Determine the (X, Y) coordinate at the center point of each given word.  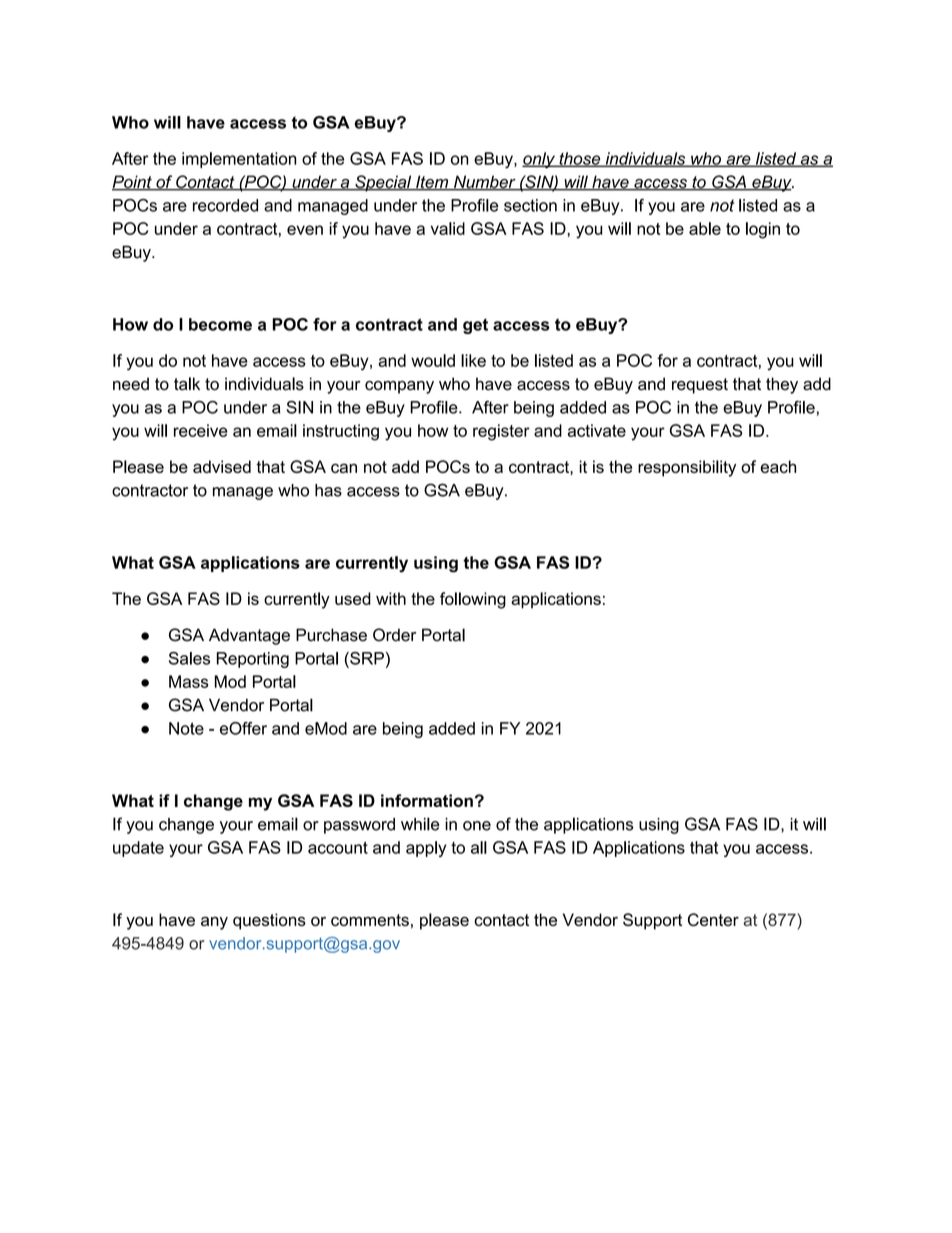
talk (187, 384)
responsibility (687, 468)
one (477, 826)
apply (426, 849)
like (473, 360)
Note (186, 728)
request (700, 386)
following (473, 600)
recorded (225, 205)
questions (269, 921)
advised (222, 466)
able (705, 228)
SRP (366, 658)
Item (432, 183)
